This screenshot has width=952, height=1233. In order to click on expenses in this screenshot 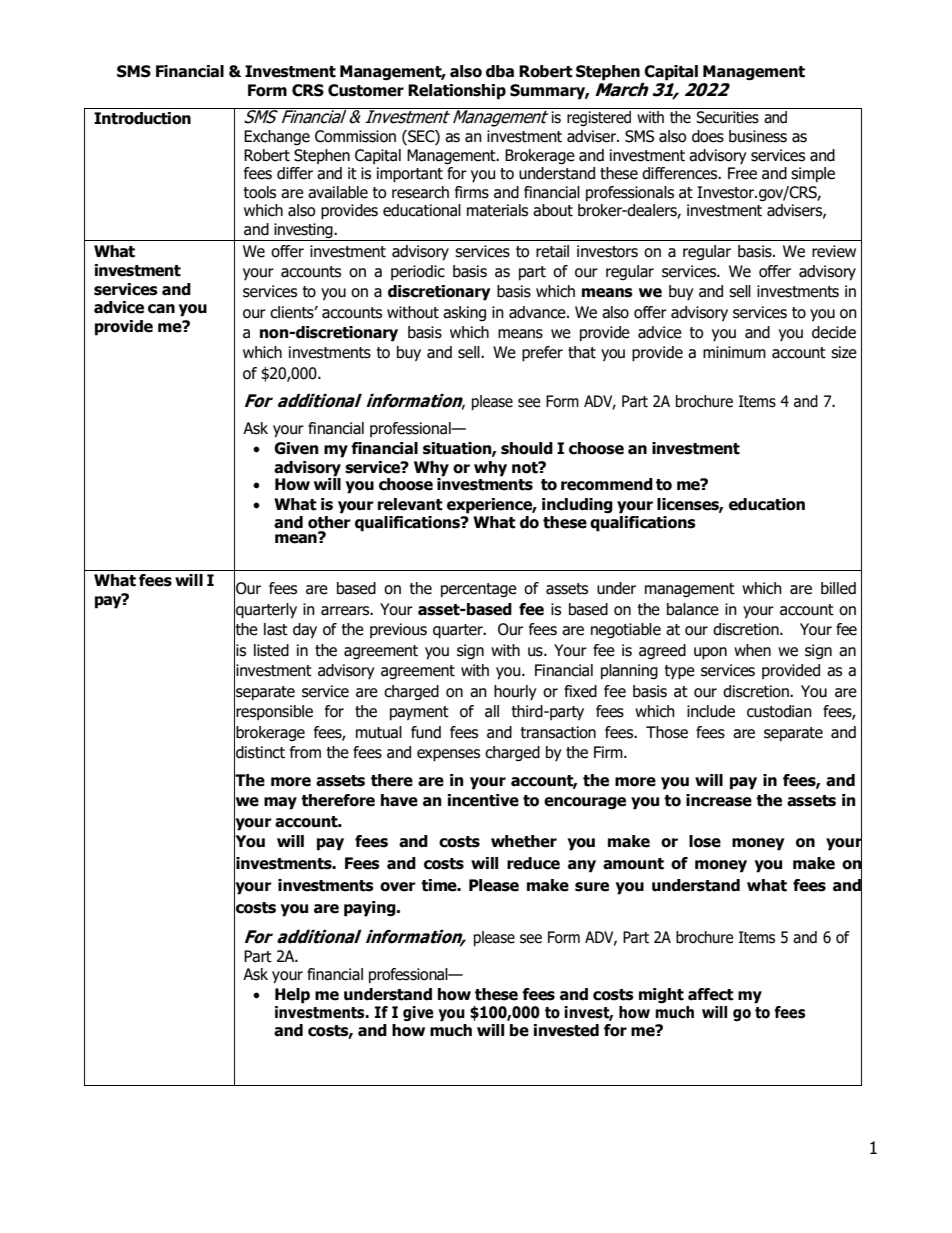, I will do `click(448, 755)`.
